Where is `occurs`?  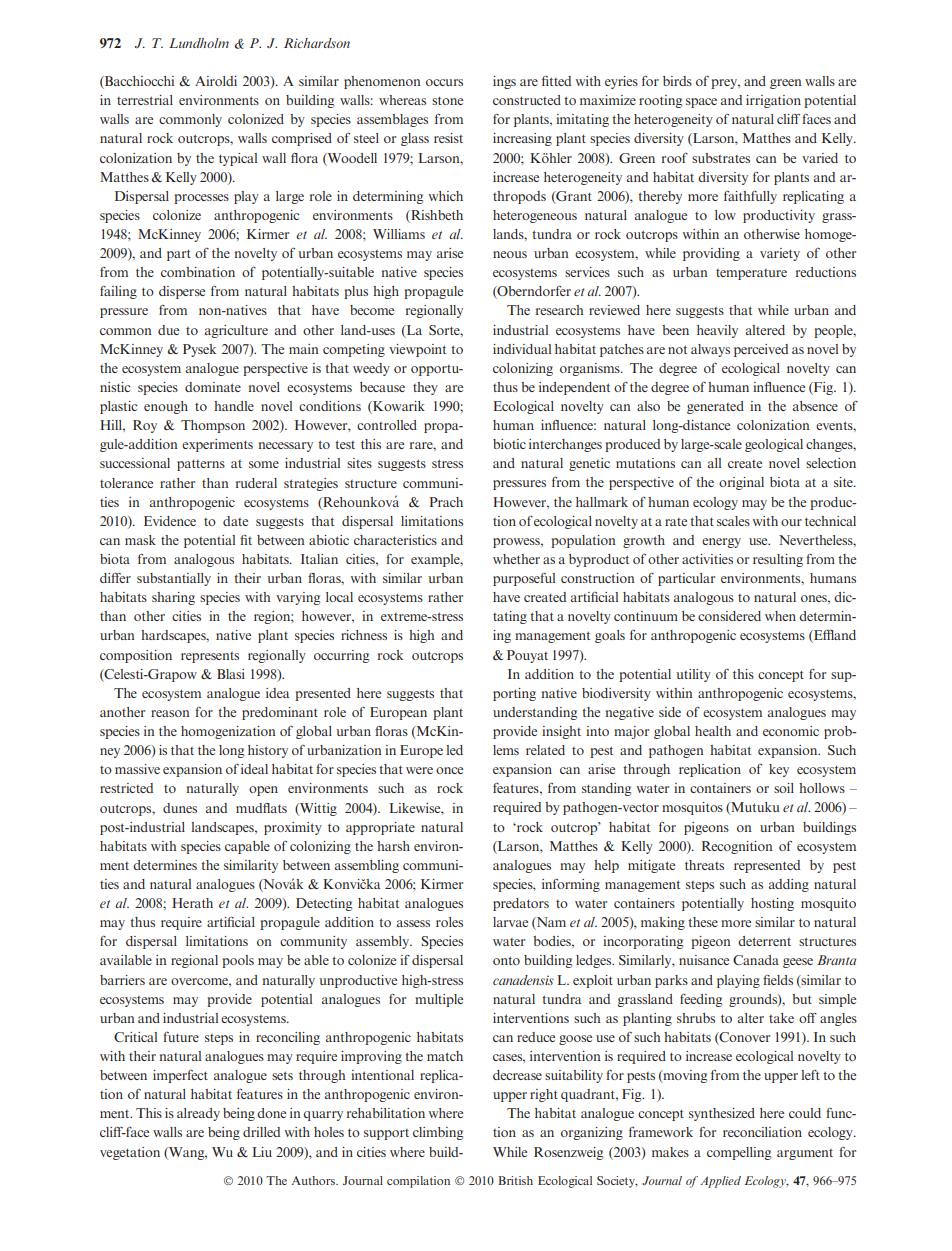 occurs is located at coordinates (444, 82).
